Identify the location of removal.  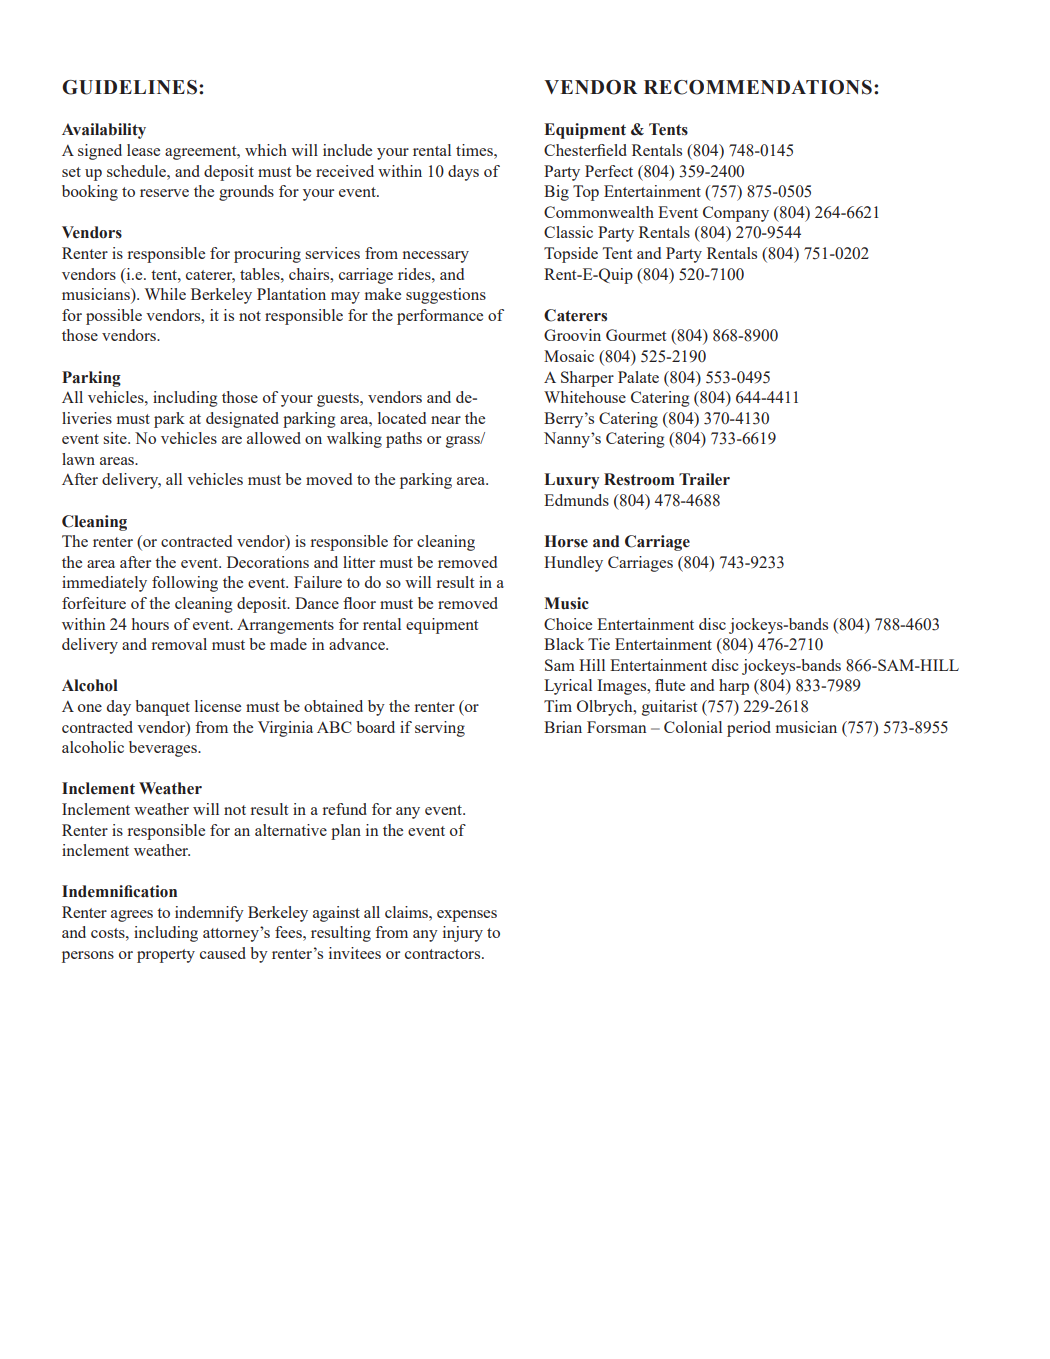
(179, 644).
